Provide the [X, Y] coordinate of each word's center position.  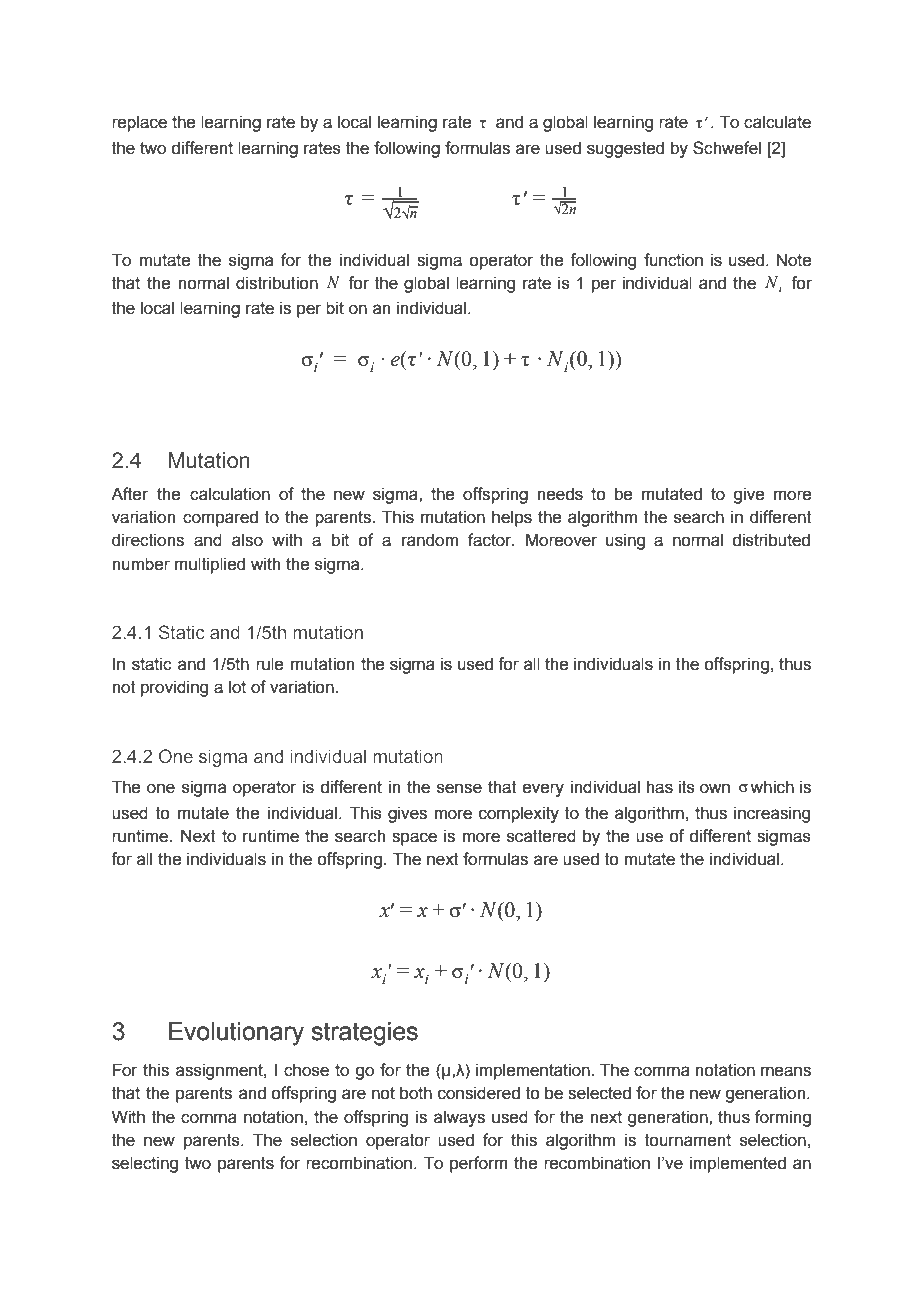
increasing [772, 814]
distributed [771, 540]
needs [560, 494]
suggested [625, 149]
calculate [777, 122]
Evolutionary [236, 1034]
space [414, 839]
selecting [145, 1164]
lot [237, 687]
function [673, 260]
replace [139, 123]
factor [491, 540]
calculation [230, 494]
